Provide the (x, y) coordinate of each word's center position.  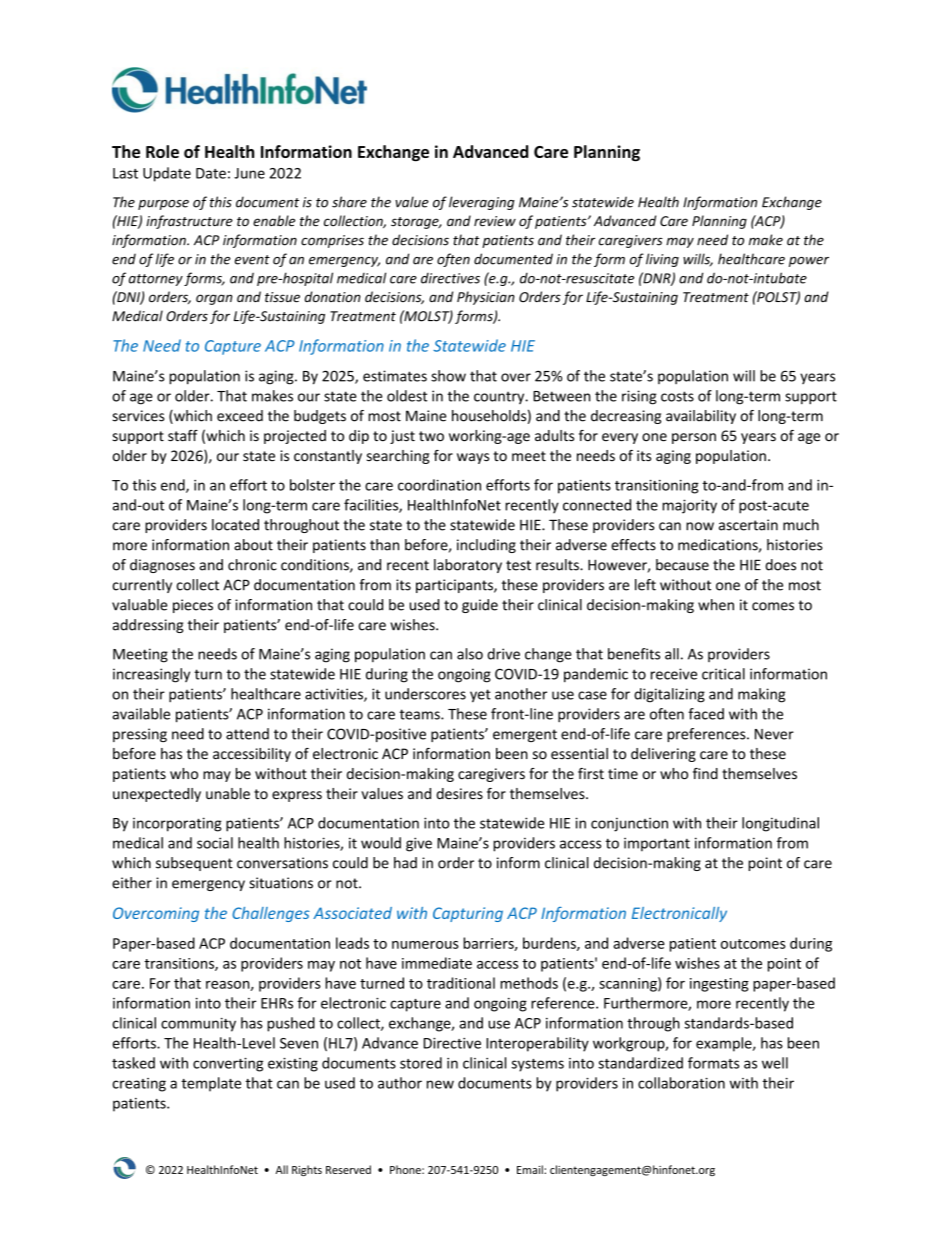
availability (701, 417)
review (495, 221)
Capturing (468, 914)
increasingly (151, 675)
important (657, 844)
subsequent (194, 864)
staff (183, 436)
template (211, 1084)
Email (531, 1169)
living (662, 260)
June (249, 173)
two (431, 436)
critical (723, 674)
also (470, 654)
